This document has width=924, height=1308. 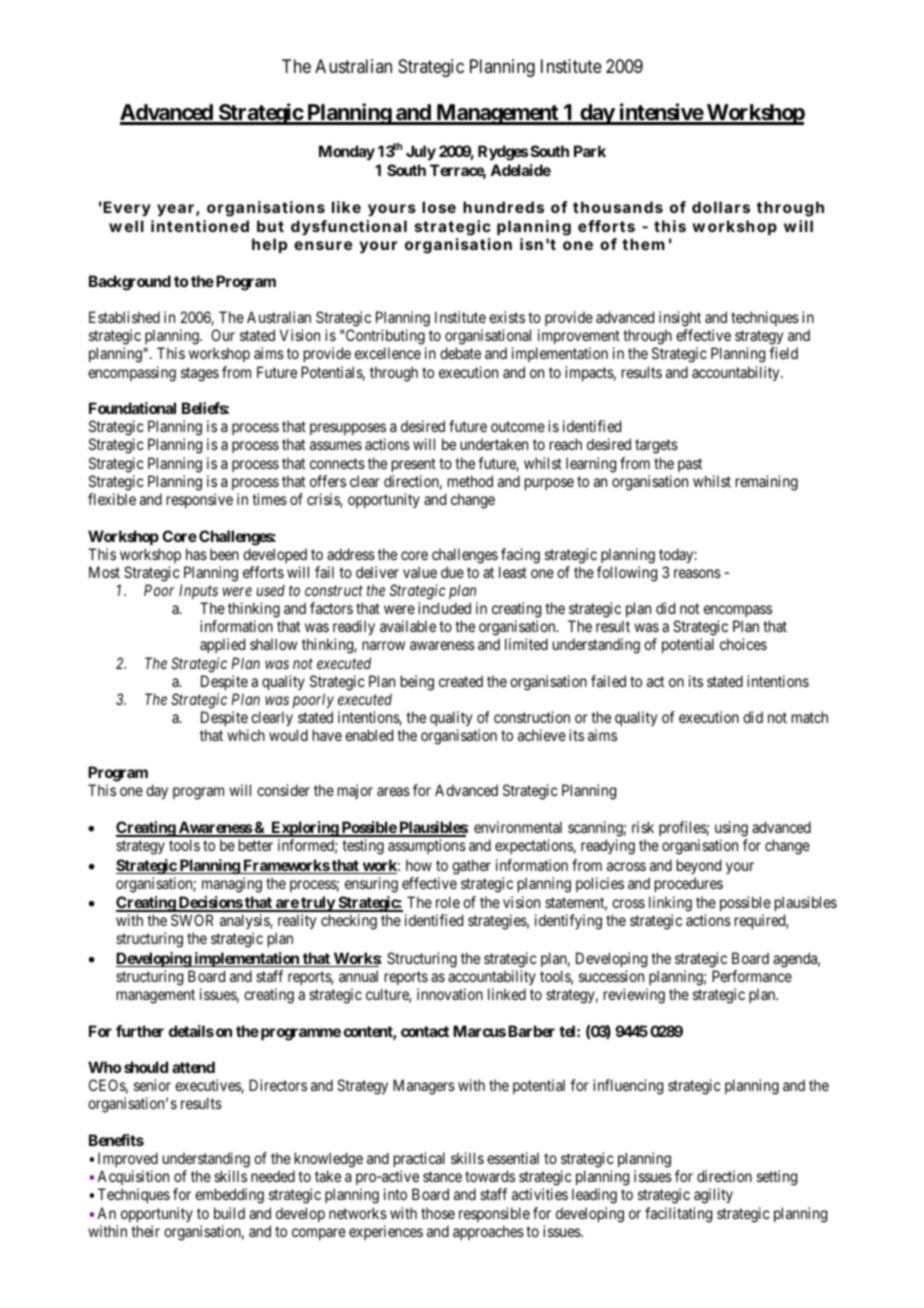 What do you see at coordinates (283, 790) in the document?
I see `consider` at bounding box center [283, 790].
